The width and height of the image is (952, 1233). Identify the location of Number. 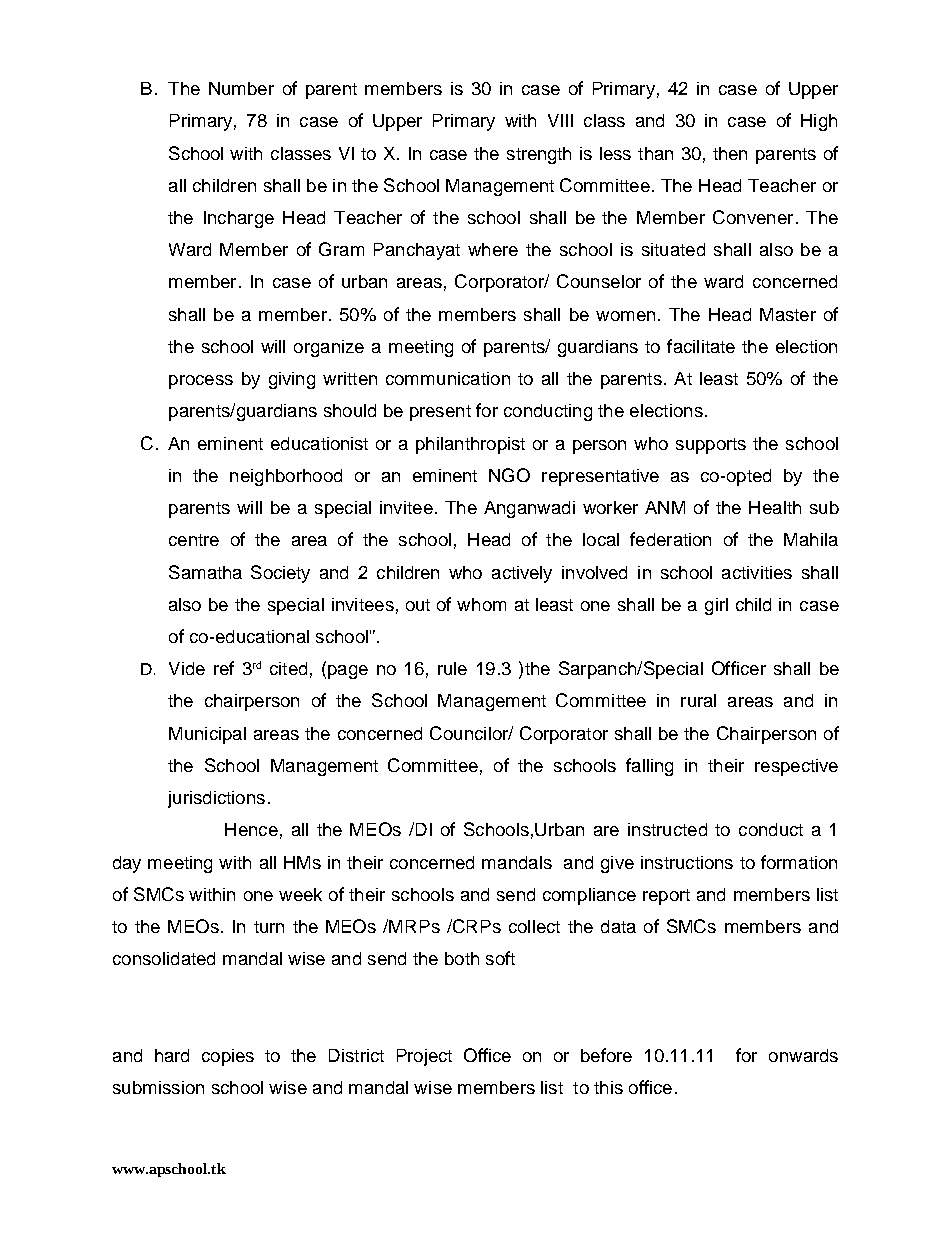
(241, 88).
